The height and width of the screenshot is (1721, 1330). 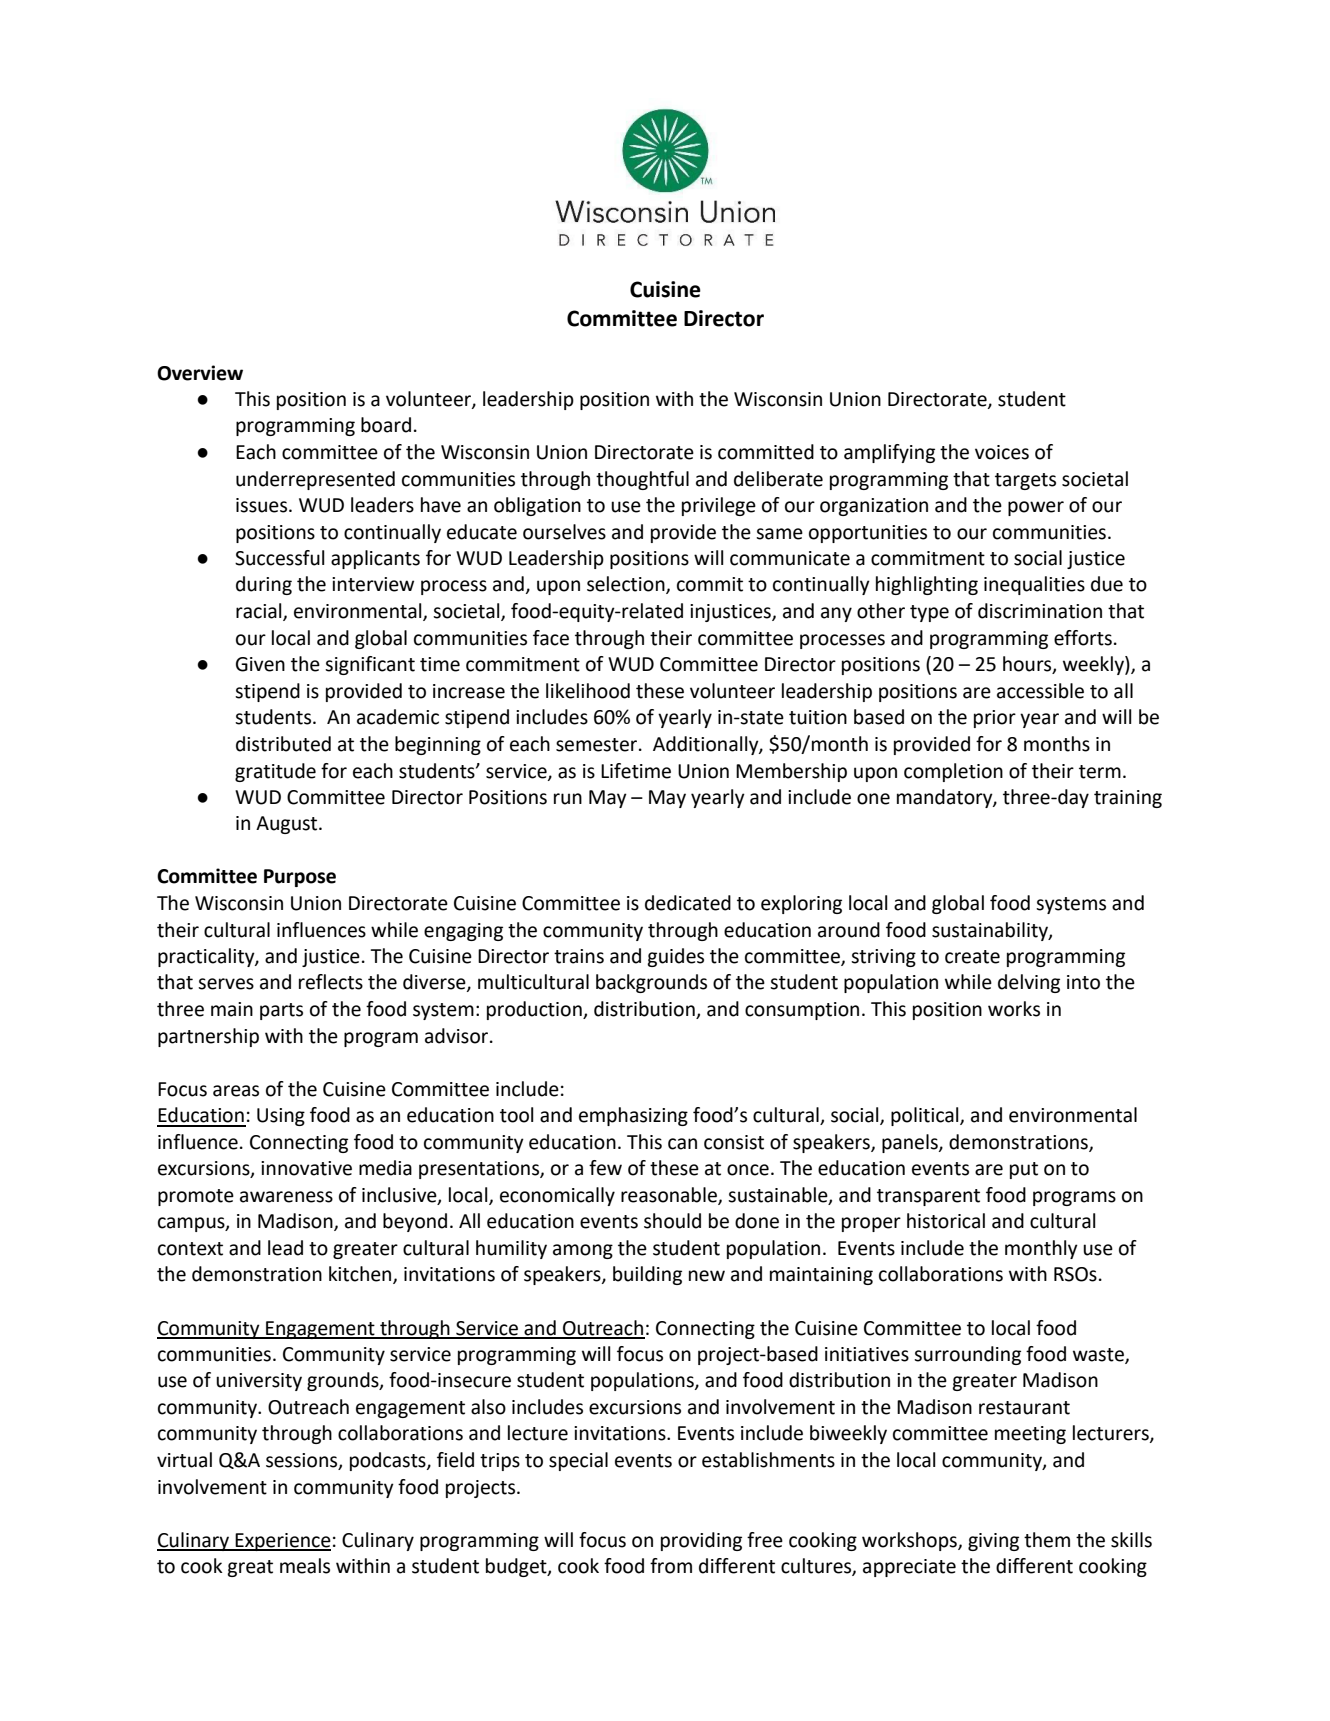 What do you see at coordinates (275, 772) in the screenshot?
I see `gratitude` at bounding box center [275, 772].
